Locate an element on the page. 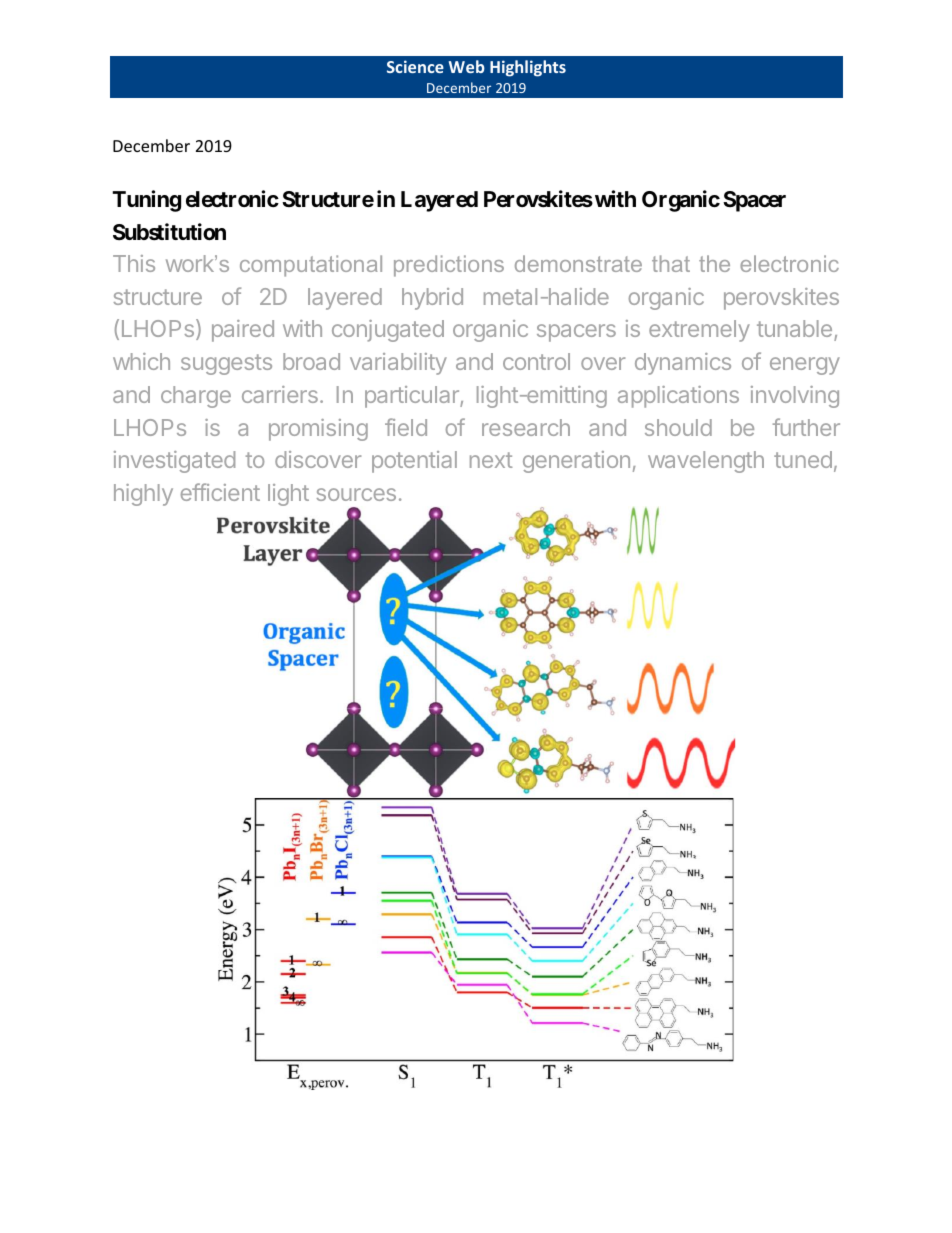  This is located at coordinates (134, 263).
